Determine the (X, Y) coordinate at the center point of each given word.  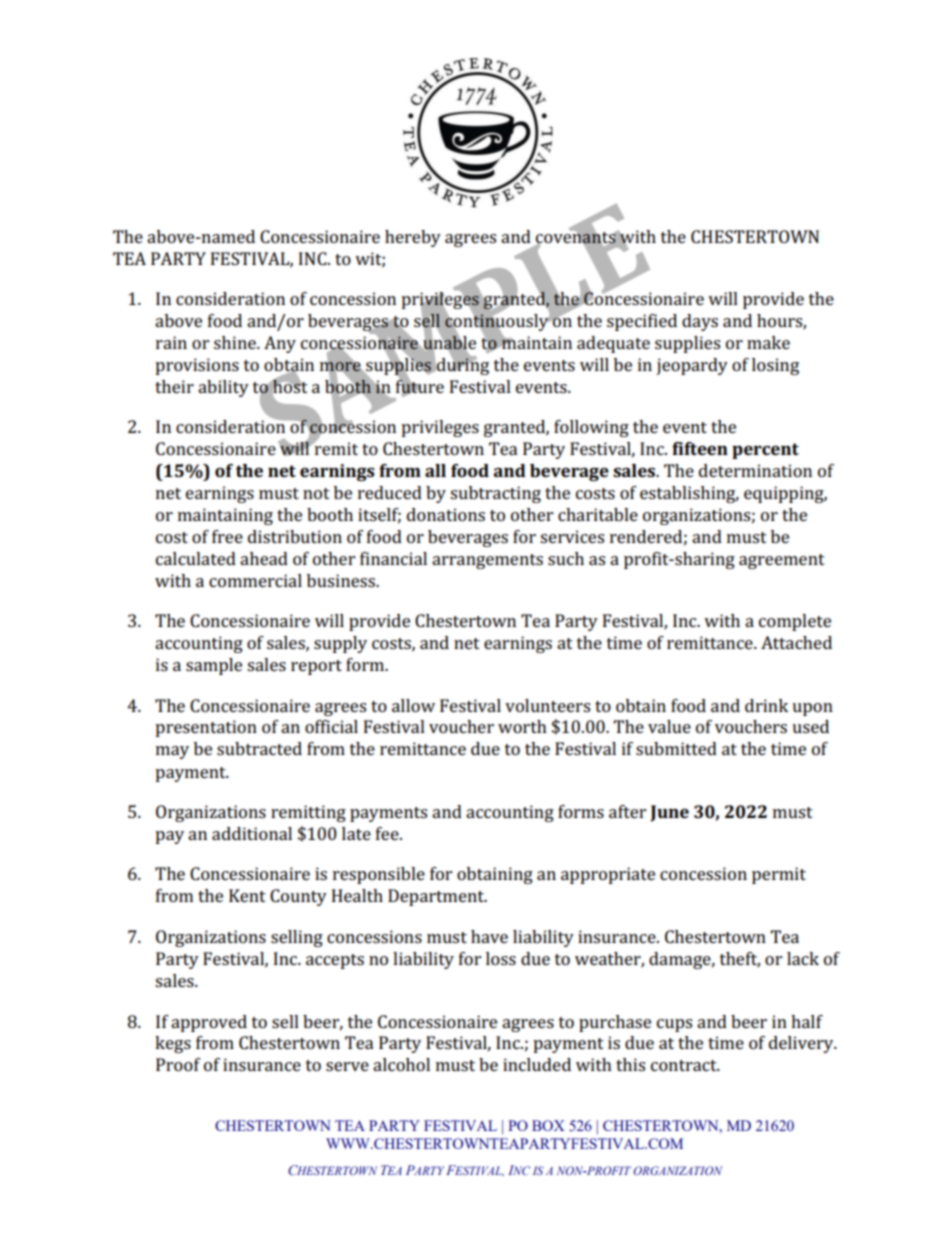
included (537, 1064)
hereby (413, 238)
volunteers (547, 705)
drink (766, 705)
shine (236, 342)
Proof (178, 1064)
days (700, 322)
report (316, 667)
